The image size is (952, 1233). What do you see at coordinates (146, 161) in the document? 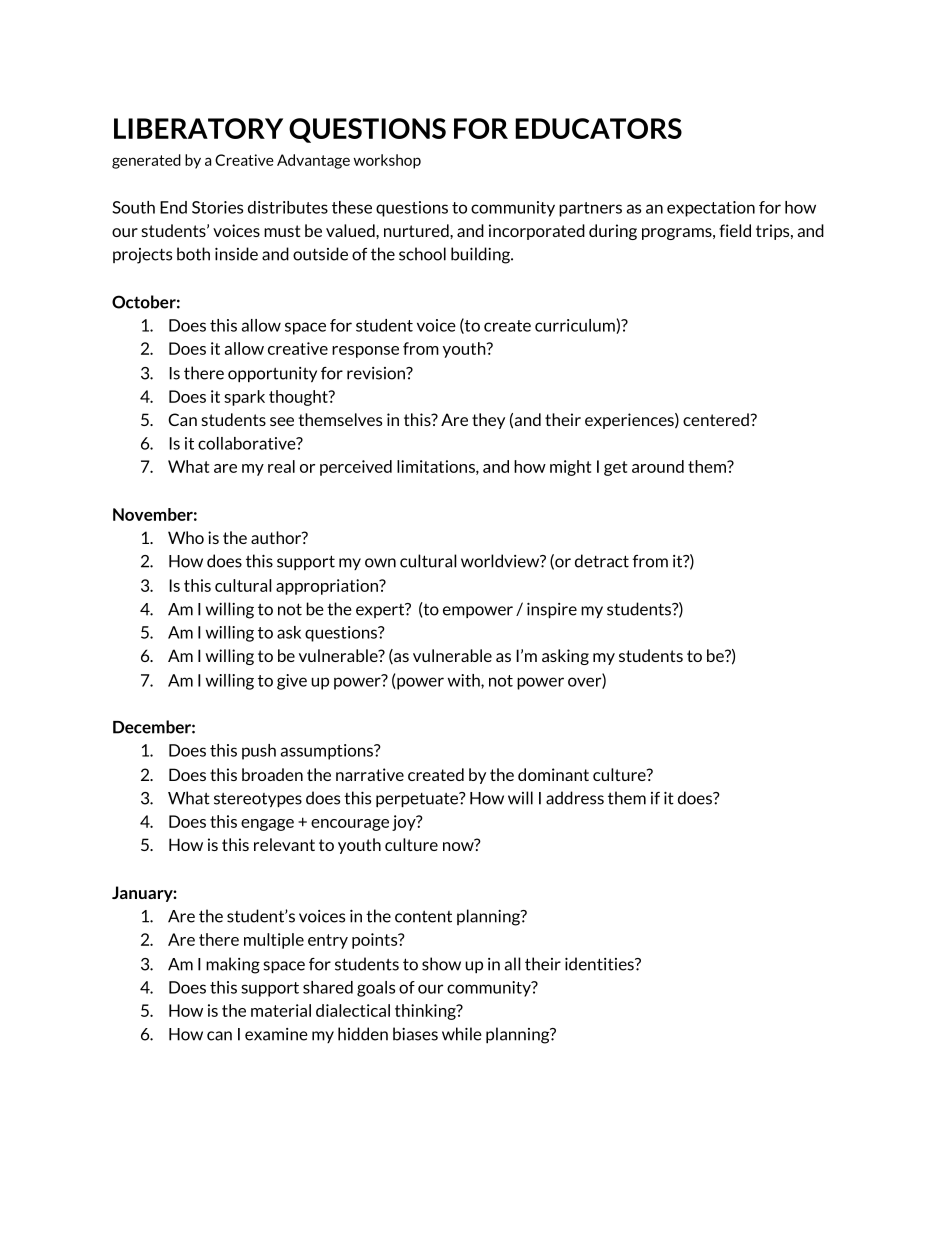
I see `generated` at bounding box center [146, 161].
